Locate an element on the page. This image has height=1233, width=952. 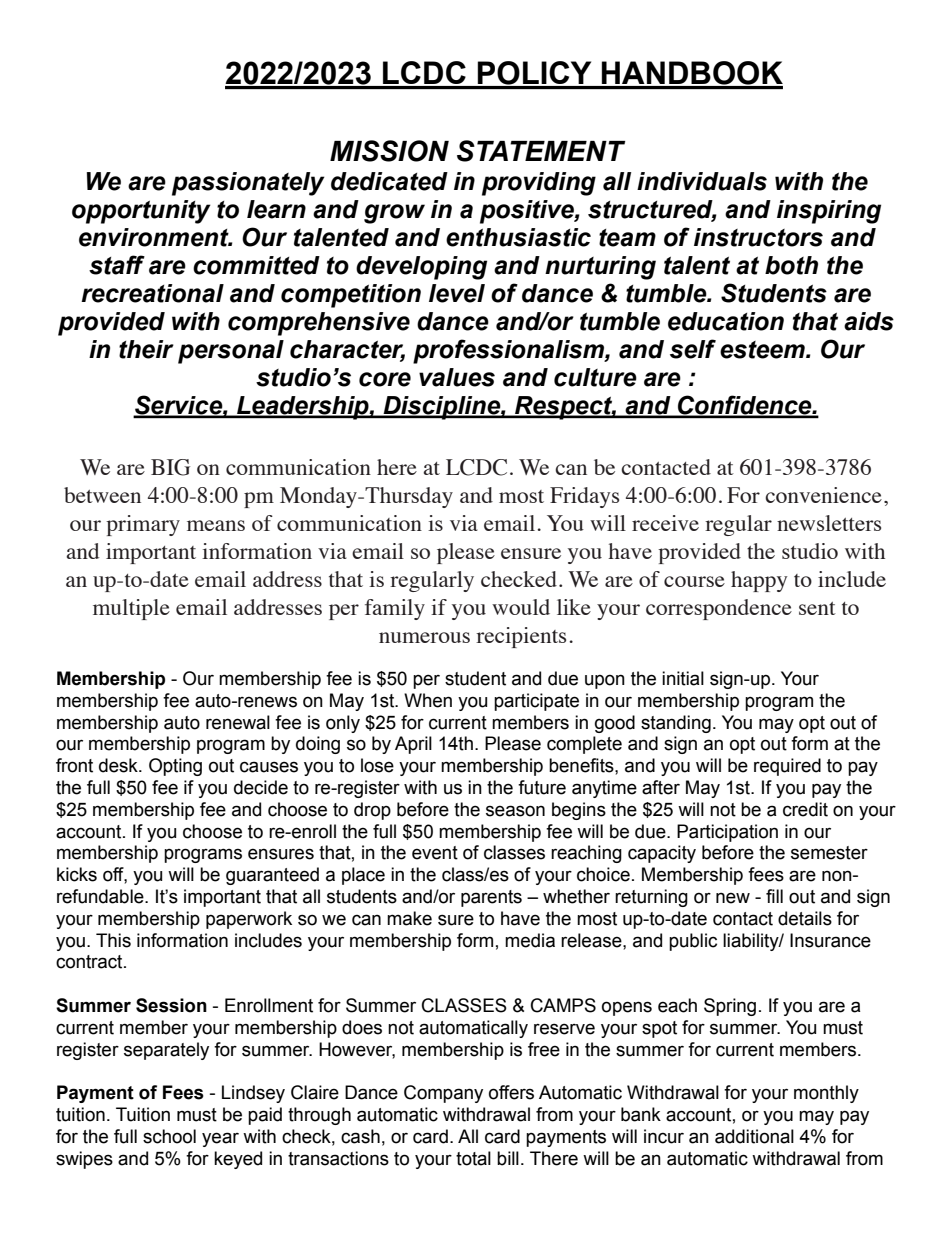
numerous is located at coordinates (424, 637).
